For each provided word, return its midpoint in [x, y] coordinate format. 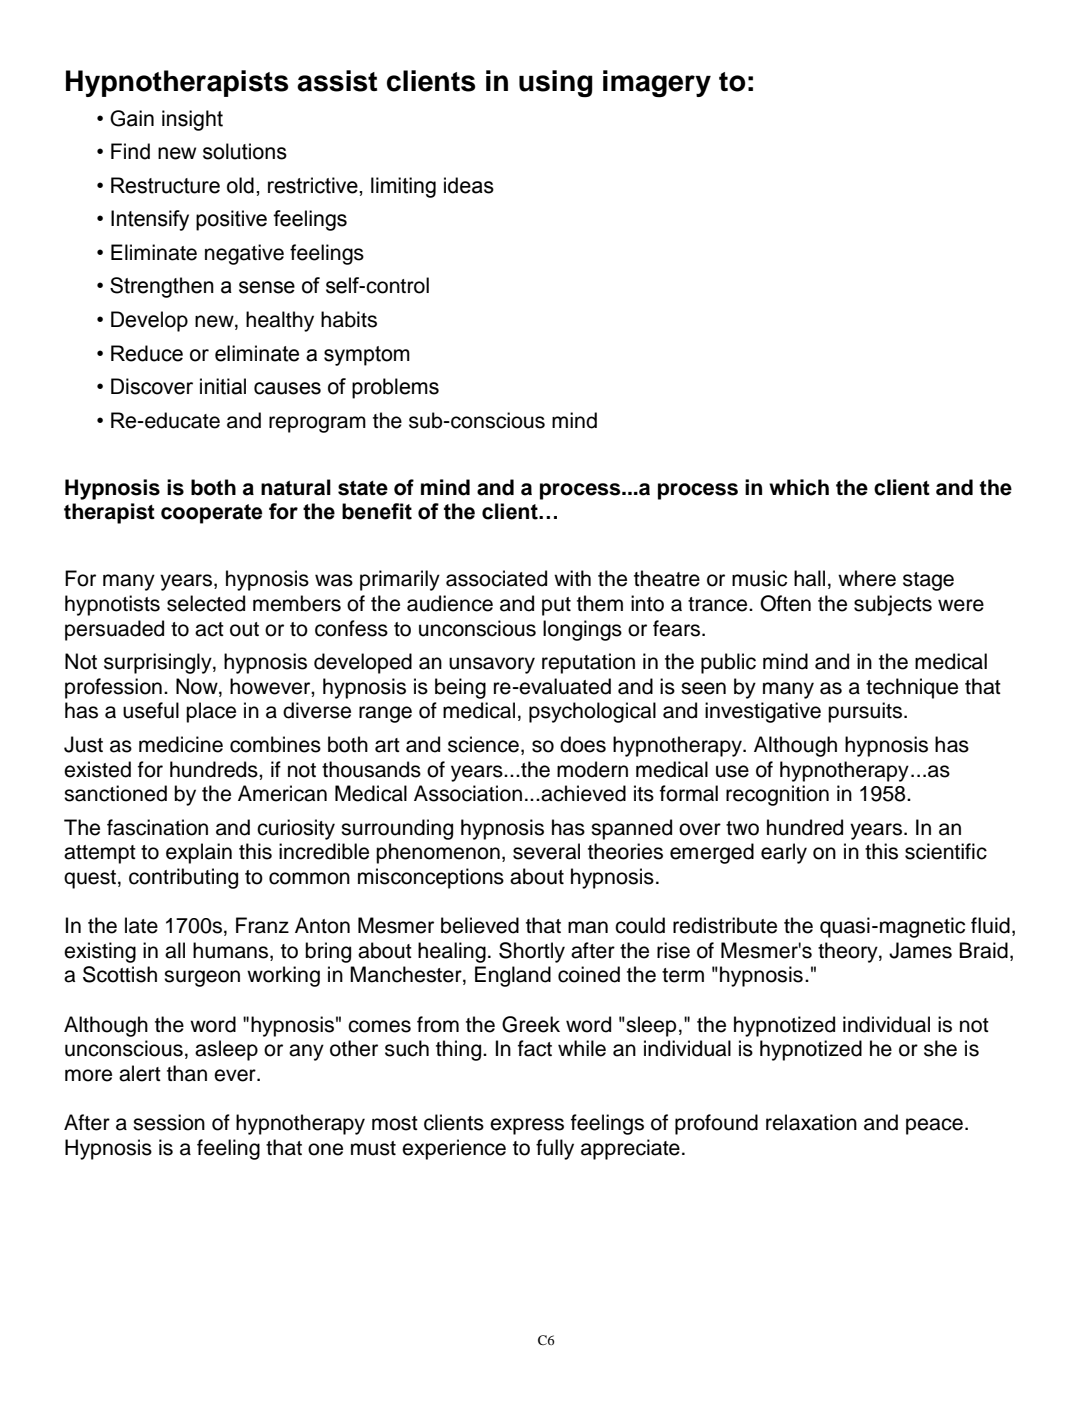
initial [223, 386]
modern [592, 769]
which [799, 487]
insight [192, 120]
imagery [657, 84]
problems [395, 388]
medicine [181, 744]
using [556, 84]
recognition [777, 795]
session [169, 1122]
